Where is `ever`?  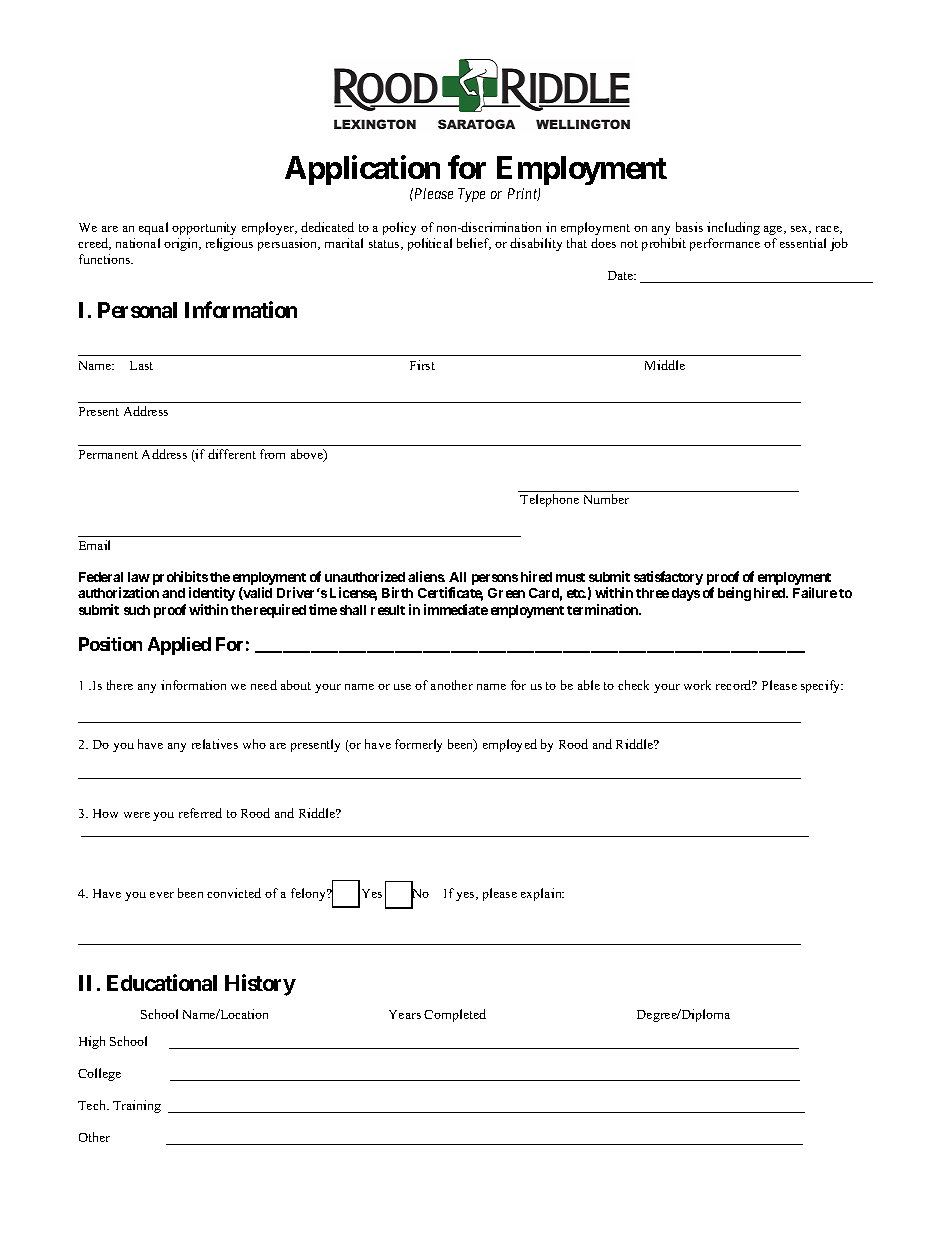 ever is located at coordinates (162, 895).
